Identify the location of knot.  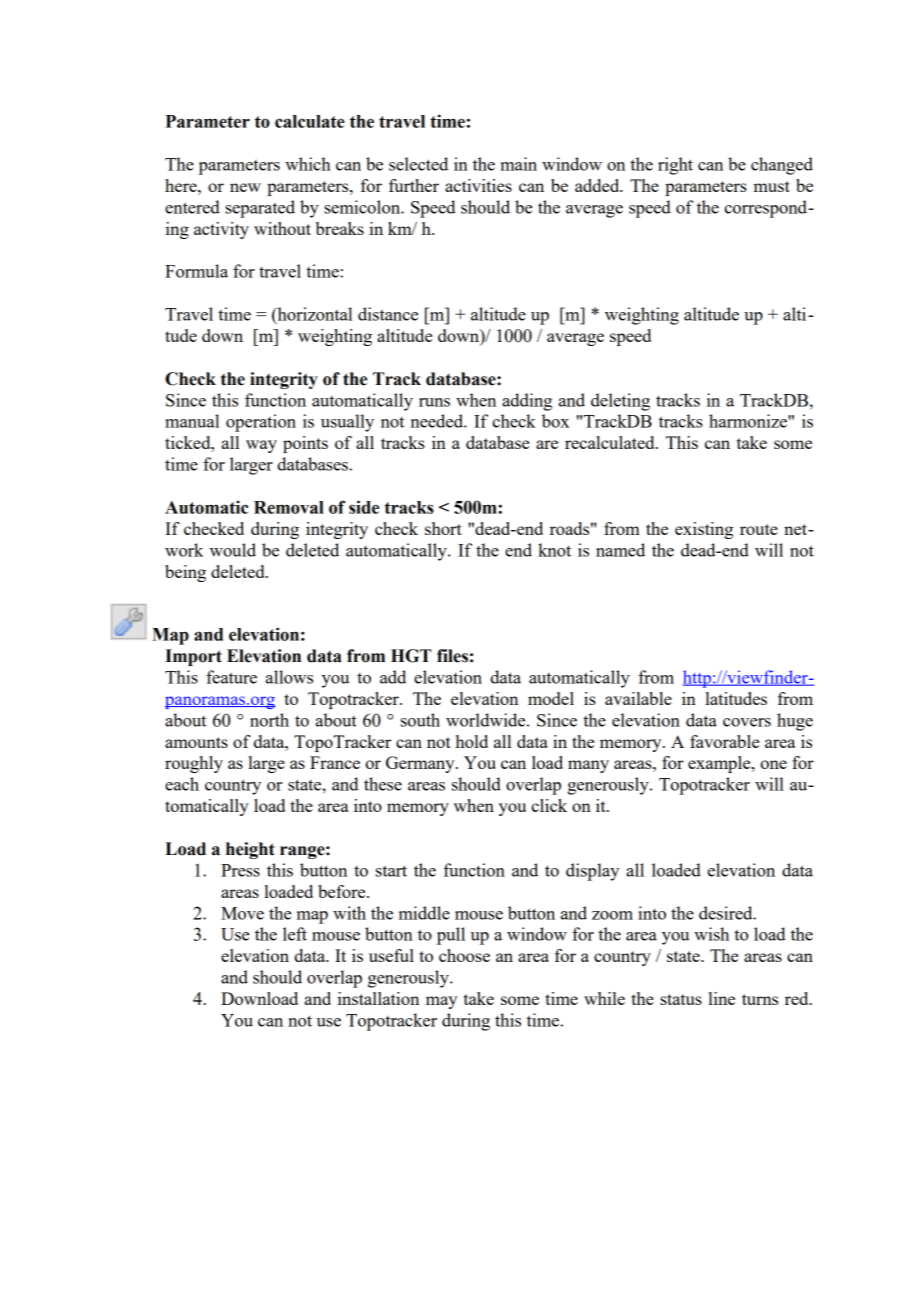
(554, 550).
